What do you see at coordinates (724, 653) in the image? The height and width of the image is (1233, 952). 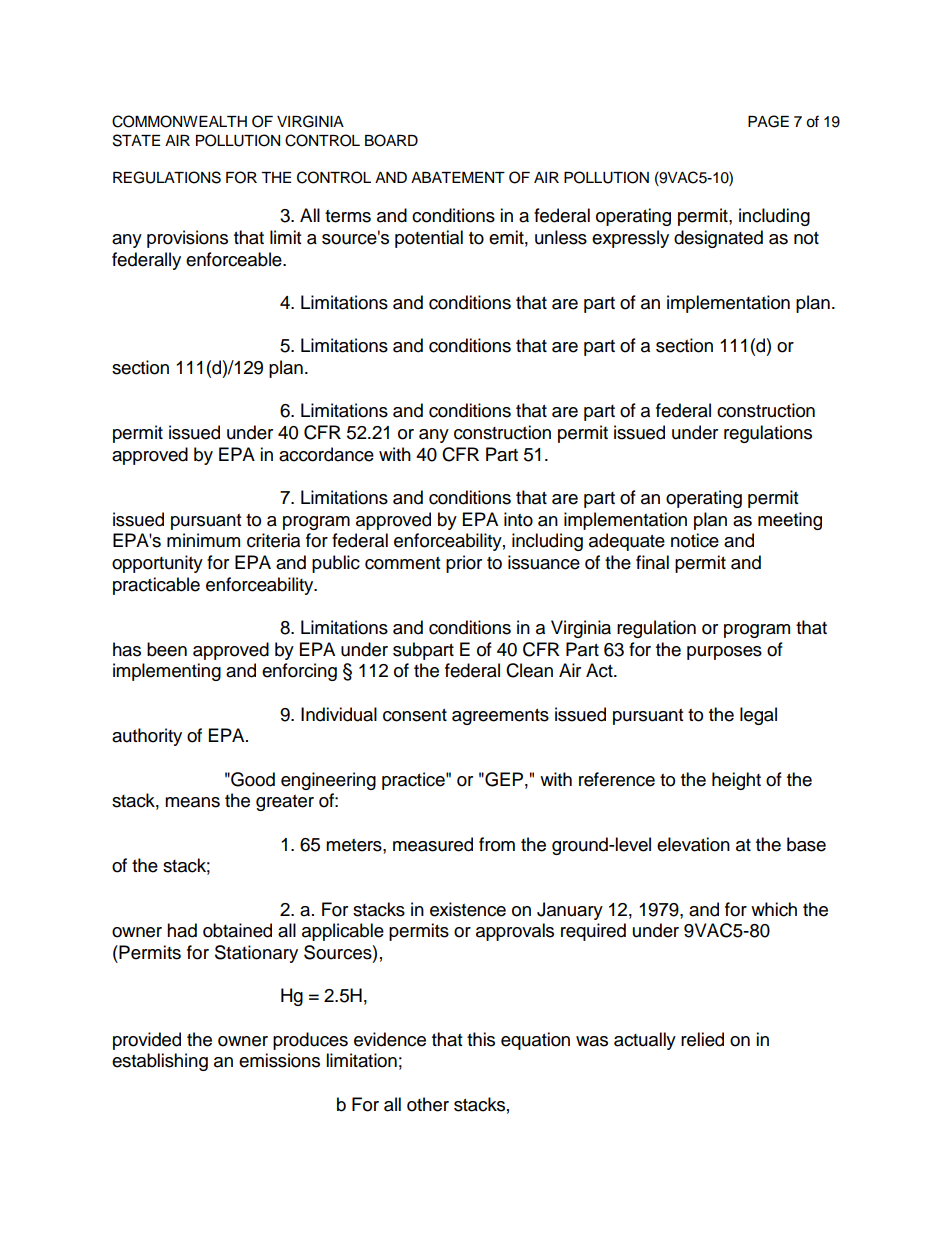 I see `purposes` at bounding box center [724, 653].
